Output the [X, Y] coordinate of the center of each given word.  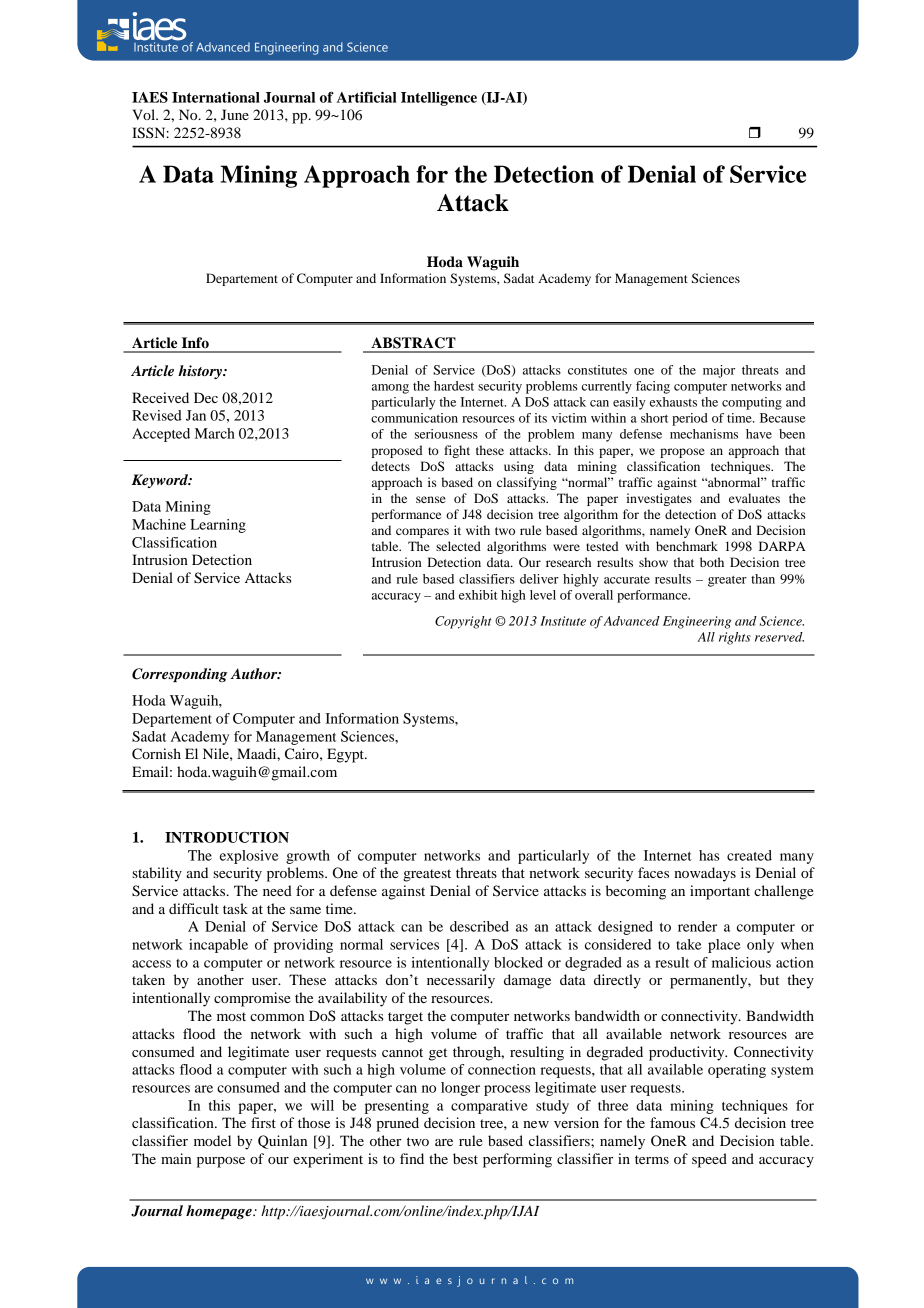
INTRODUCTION [227, 837]
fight [457, 451]
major [719, 371]
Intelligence [439, 99]
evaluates [754, 498]
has [709, 855]
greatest [427, 875]
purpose [221, 1162]
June [235, 114]
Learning [218, 526]
